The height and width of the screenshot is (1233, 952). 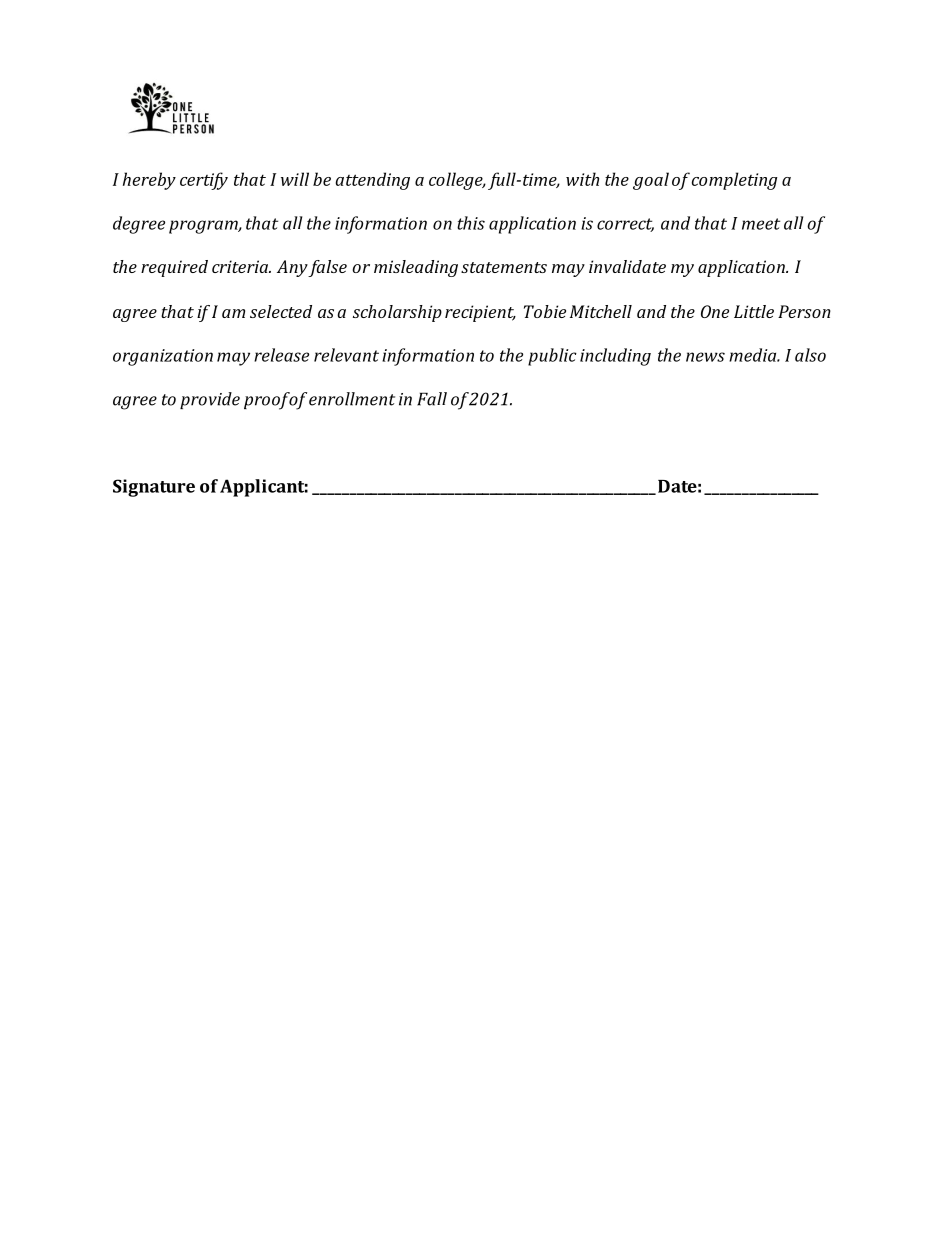 I want to click on One, so click(x=715, y=311).
